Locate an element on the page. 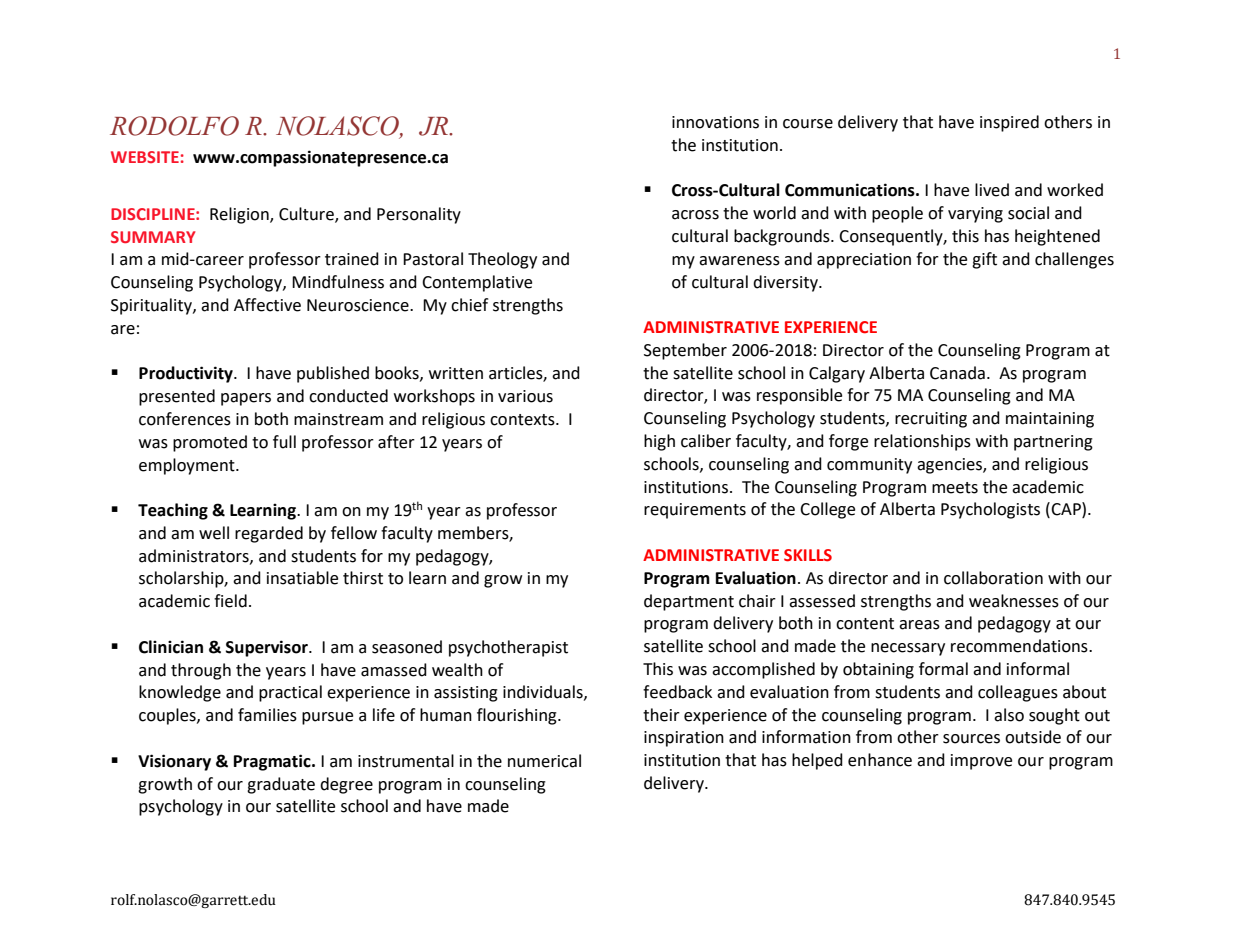 The width and height of the document is (1233, 952). Affective is located at coordinates (267, 305).
